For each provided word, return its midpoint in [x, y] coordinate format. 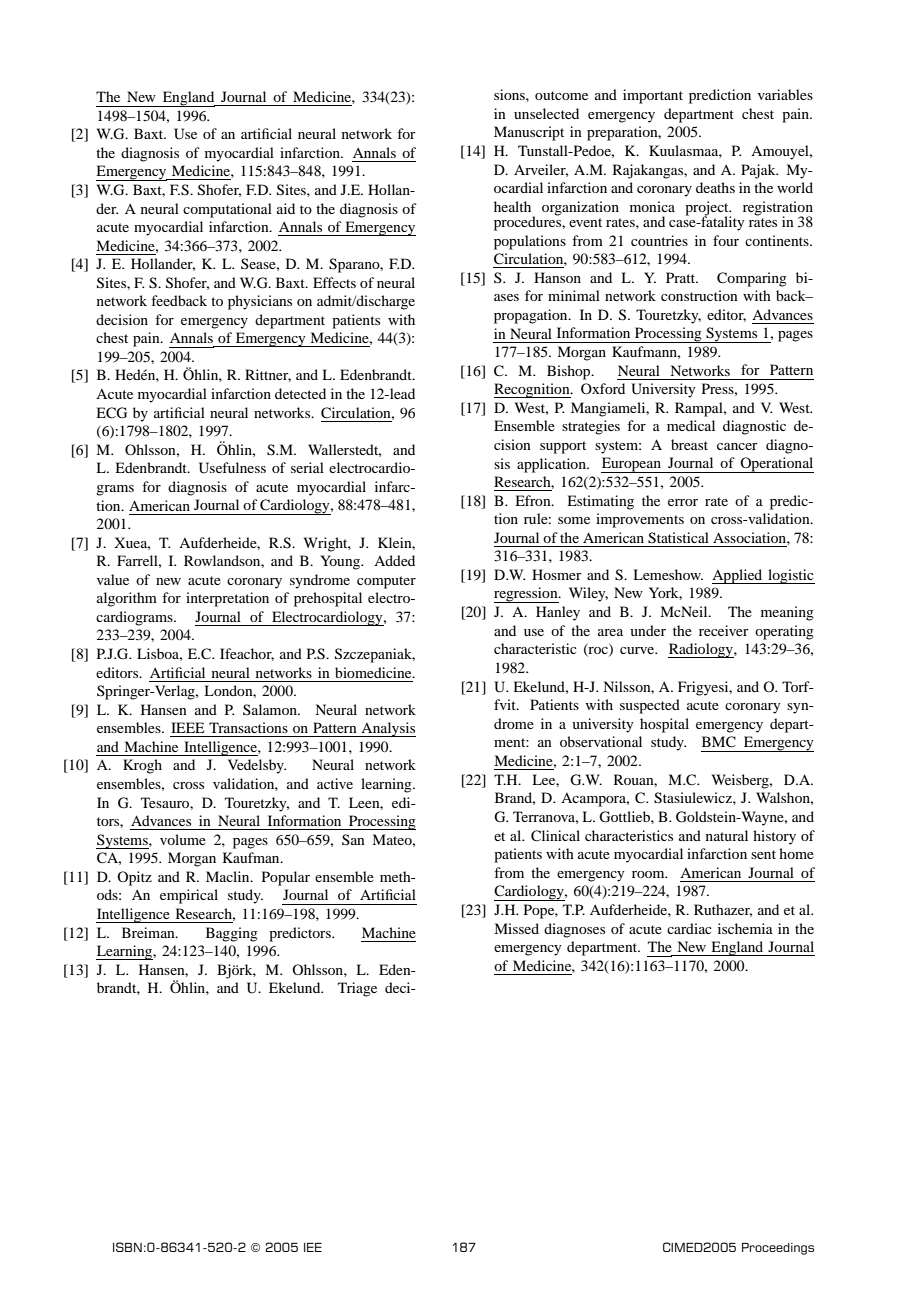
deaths [715, 187]
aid [286, 208]
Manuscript [529, 133]
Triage [357, 989]
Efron [534, 500]
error [683, 502]
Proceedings [778, 1249]
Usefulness [232, 468]
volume [183, 839]
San [353, 839]
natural [727, 835]
